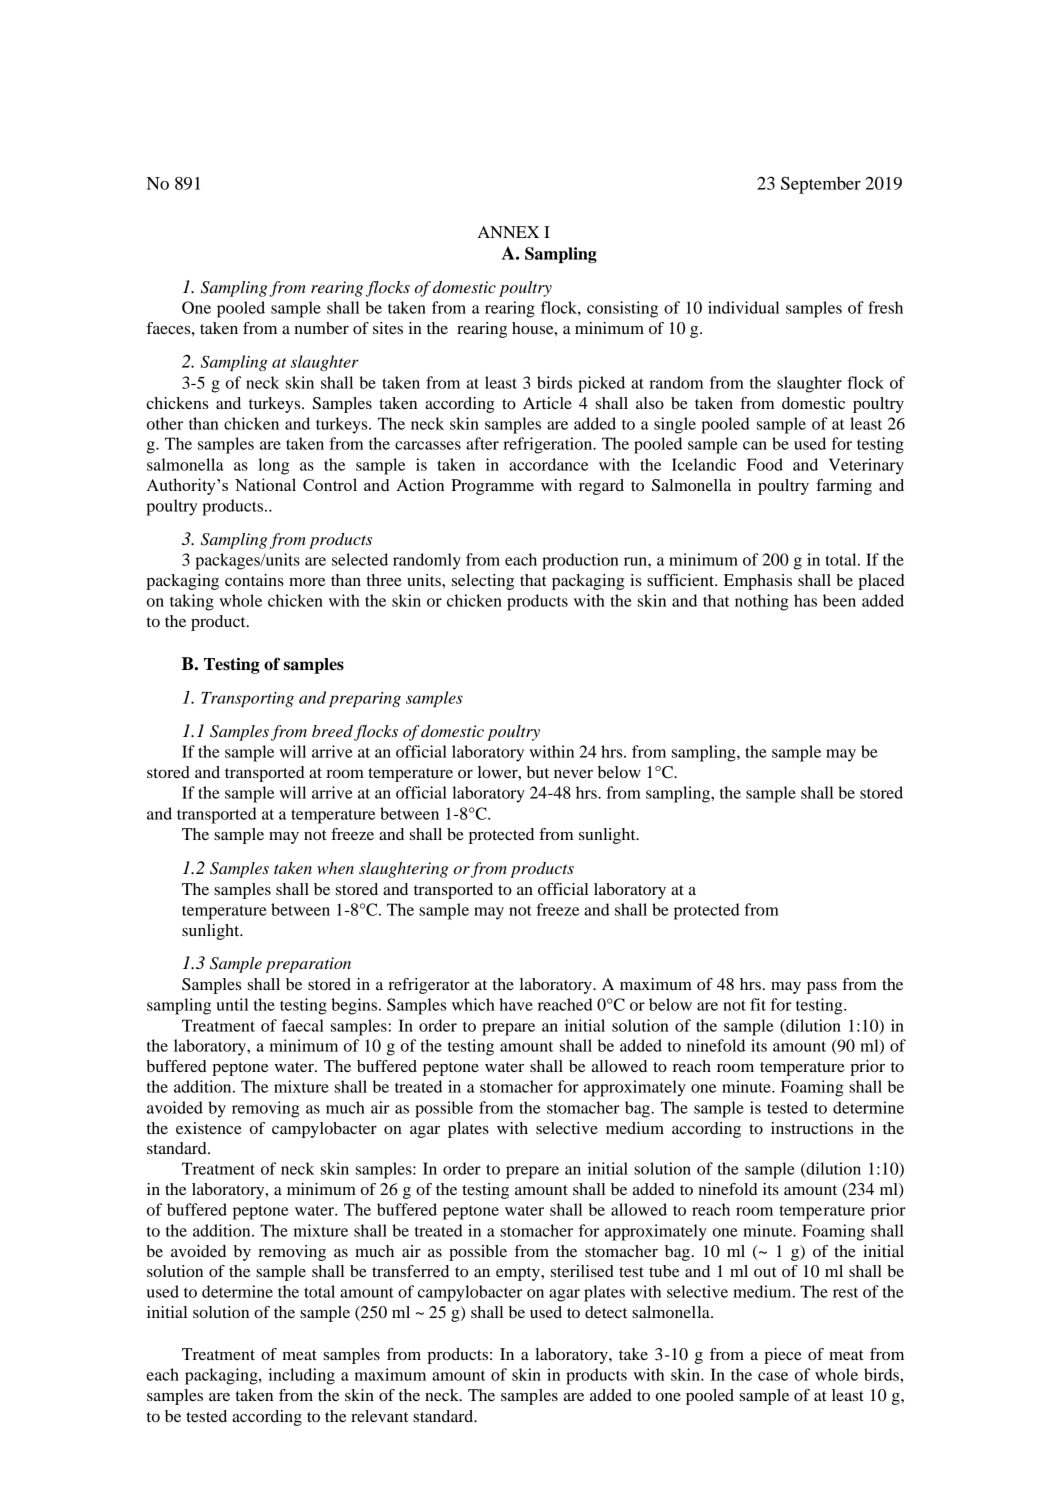  What do you see at coordinates (321, 328) in the image?
I see `number` at bounding box center [321, 328].
